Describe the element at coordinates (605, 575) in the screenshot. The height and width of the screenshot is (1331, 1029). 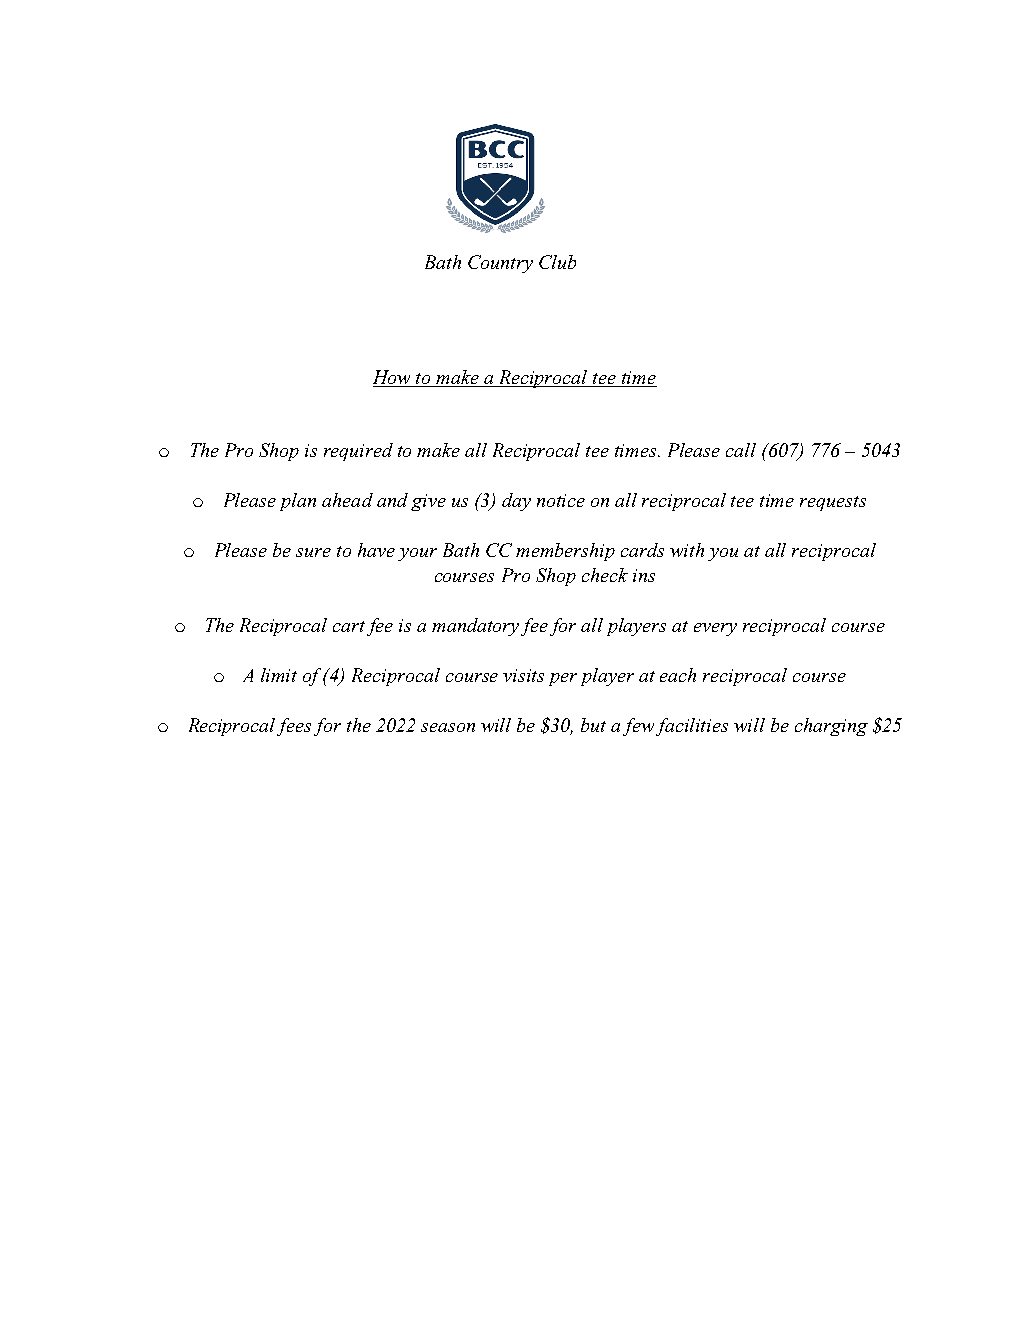
I see `check` at that location.
